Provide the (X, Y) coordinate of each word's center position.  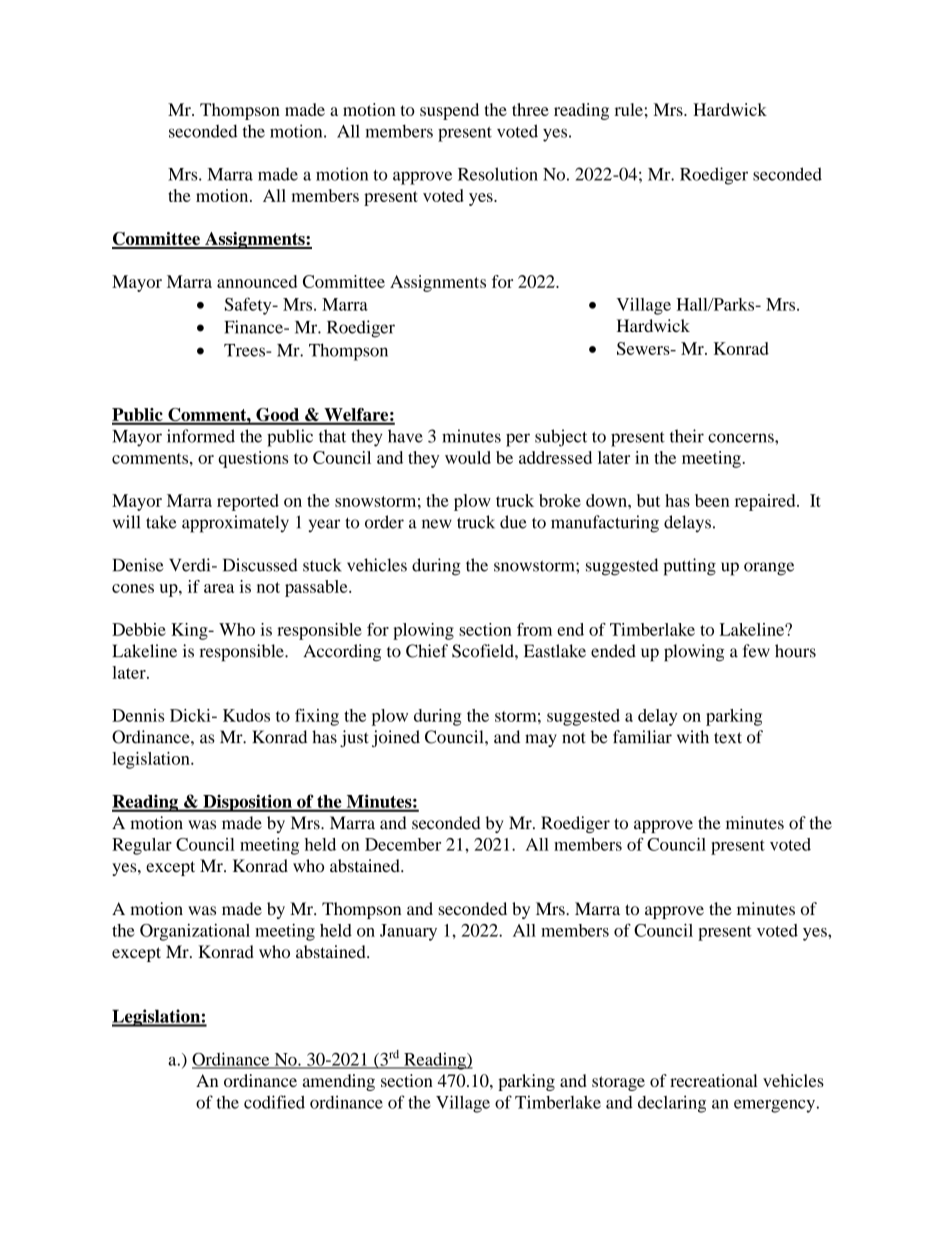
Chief (427, 651)
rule (629, 109)
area (219, 588)
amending (339, 1082)
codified (274, 1102)
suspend (449, 111)
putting (689, 567)
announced (257, 281)
